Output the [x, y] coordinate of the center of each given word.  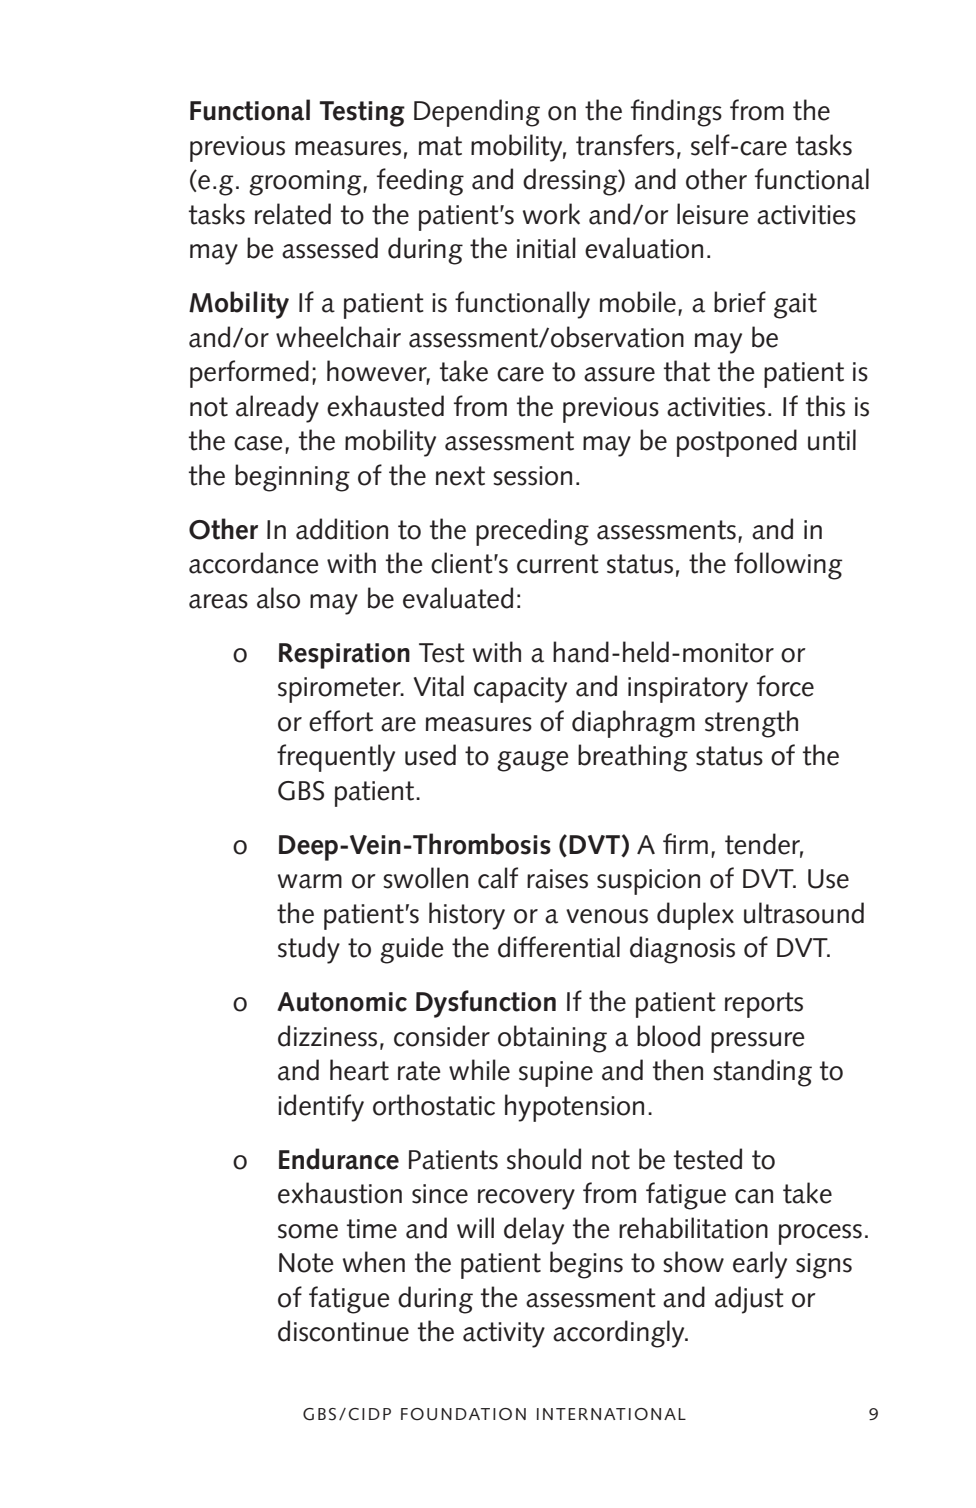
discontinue [343, 1331]
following [788, 566]
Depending [477, 113]
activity [504, 1335]
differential [559, 947]
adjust [749, 1300]
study [309, 950]
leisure [713, 214]
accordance [254, 563]
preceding [532, 532]
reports [764, 1005]
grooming [306, 183]
